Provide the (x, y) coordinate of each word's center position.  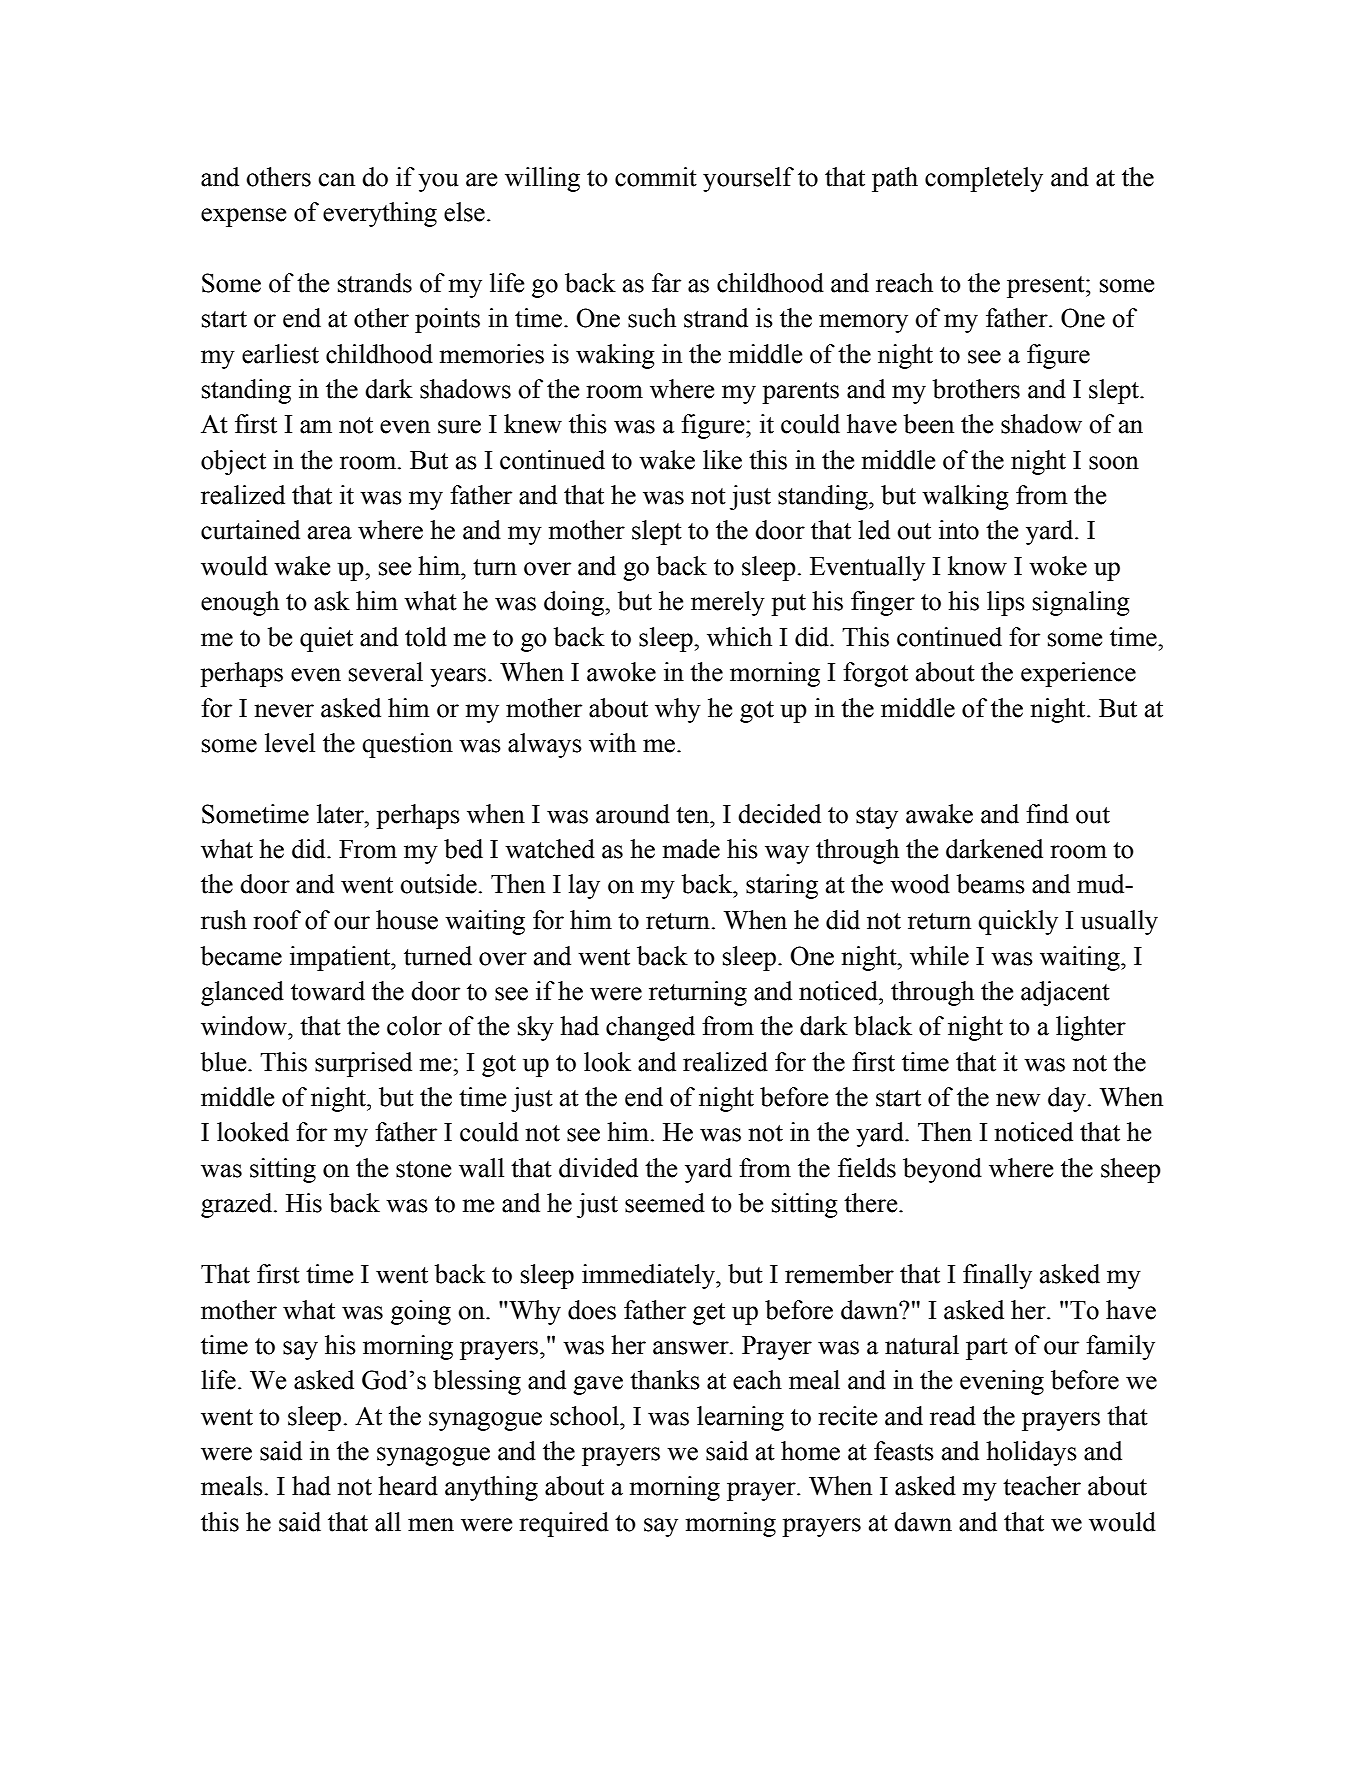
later (341, 814)
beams (991, 884)
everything (380, 214)
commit (656, 177)
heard (408, 1486)
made (691, 849)
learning (740, 1418)
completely (984, 179)
